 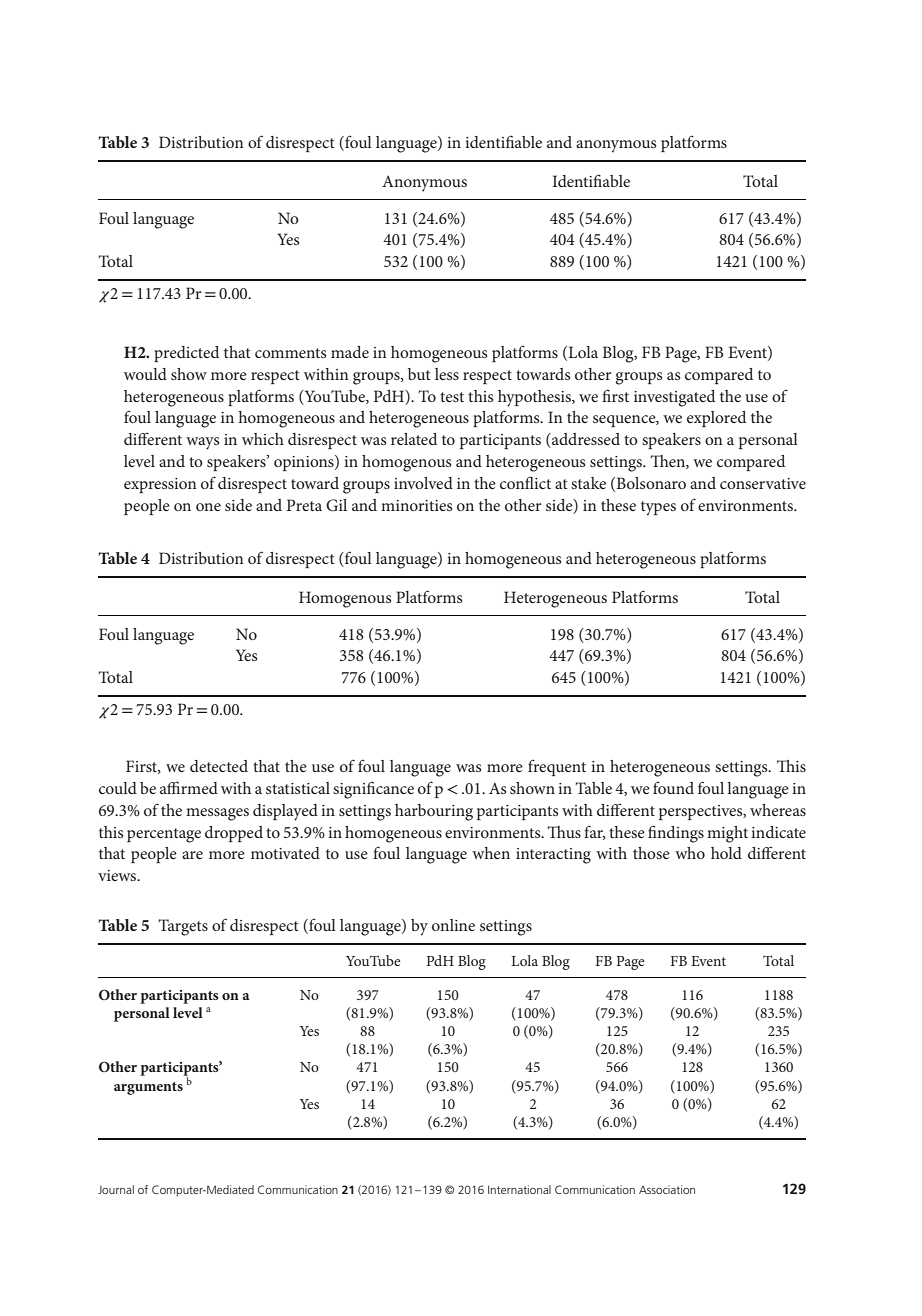 I want to click on predicted, so click(x=186, y=354).
